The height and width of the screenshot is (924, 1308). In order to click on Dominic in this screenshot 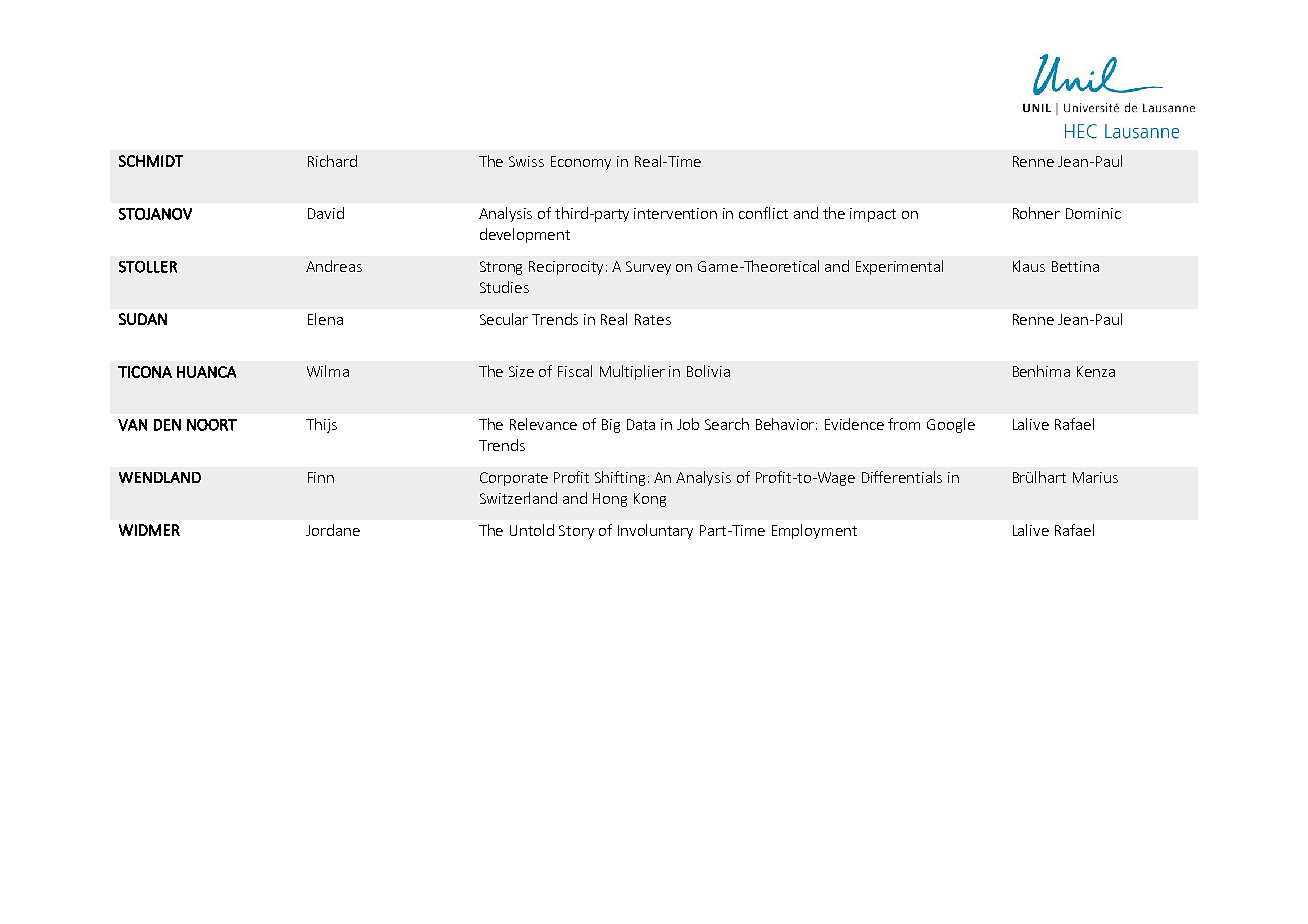, I will do `click(1093, 213)`.
